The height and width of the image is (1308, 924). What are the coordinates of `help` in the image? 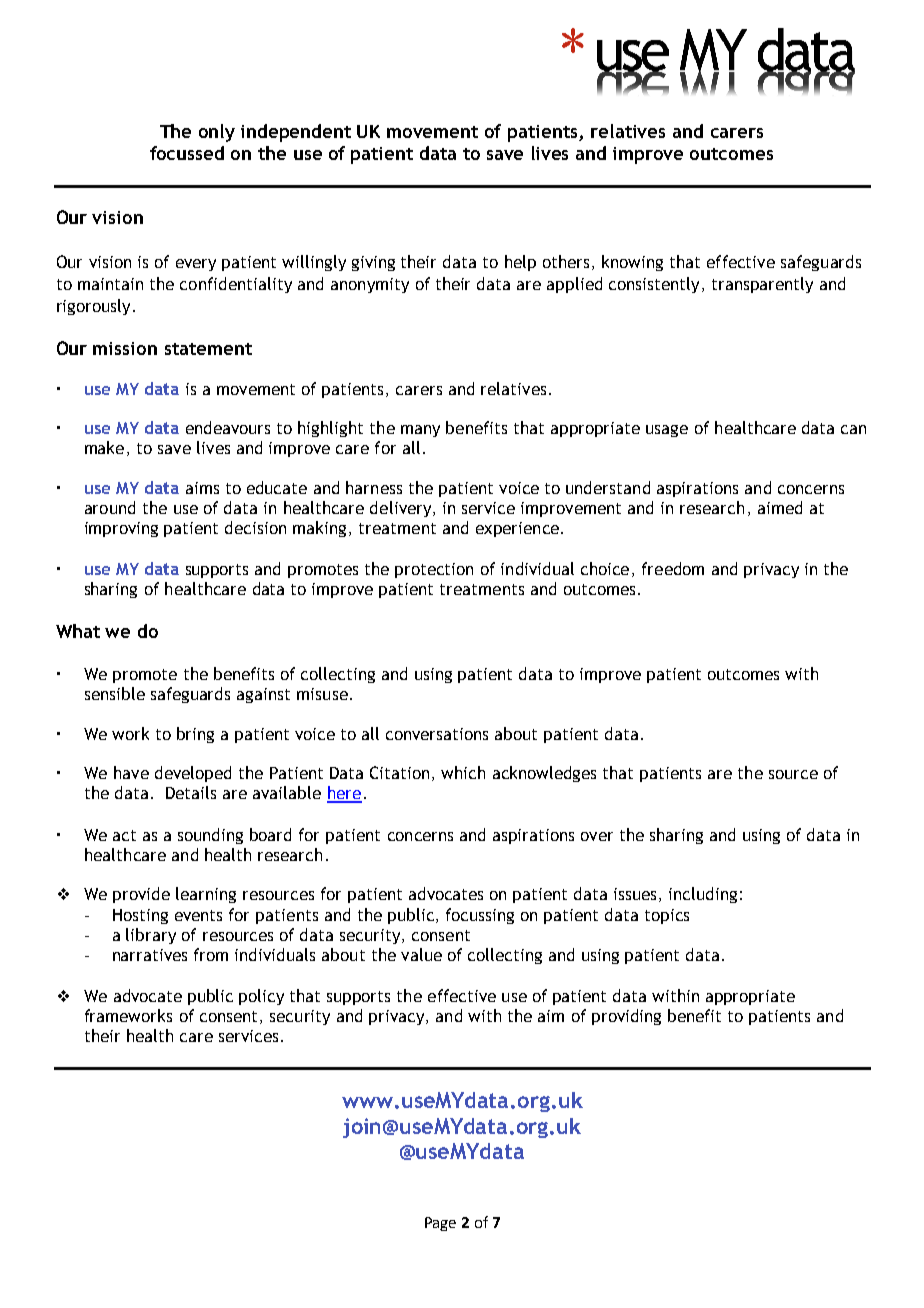 It's located at (520, 263).
